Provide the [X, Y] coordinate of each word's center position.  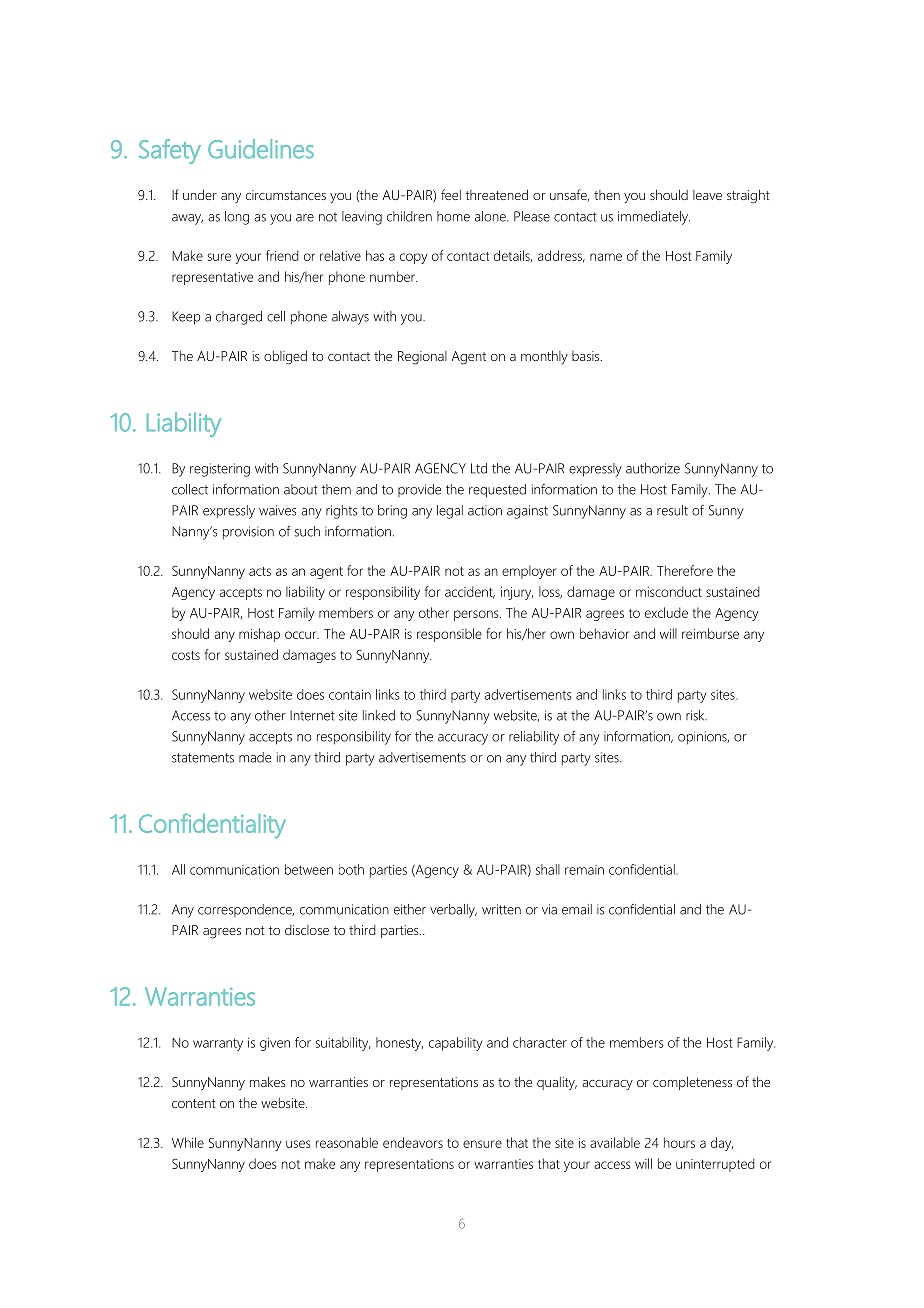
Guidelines [261, 149]
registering [220, 470]
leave [707, 195]
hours [679, 1142]
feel [451, 194]
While [188, 1142]
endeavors [413, 1142]
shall [548, 869]
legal [450, 512]
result [672, 510]
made [255, 757]
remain [584, 870]
